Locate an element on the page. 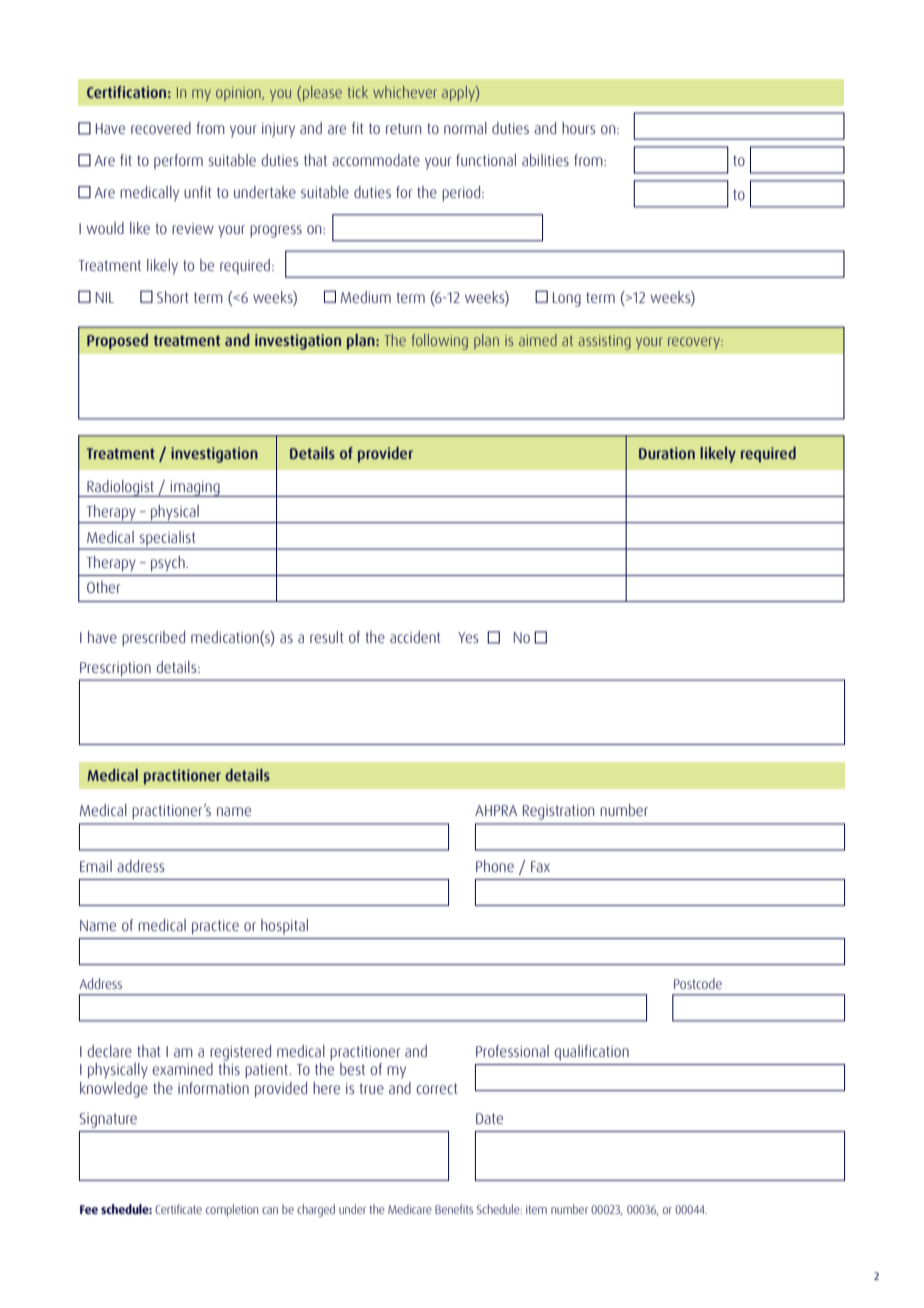 The width and height of the document is (924, 1308). recovered is located at coordinates (161, 128).
